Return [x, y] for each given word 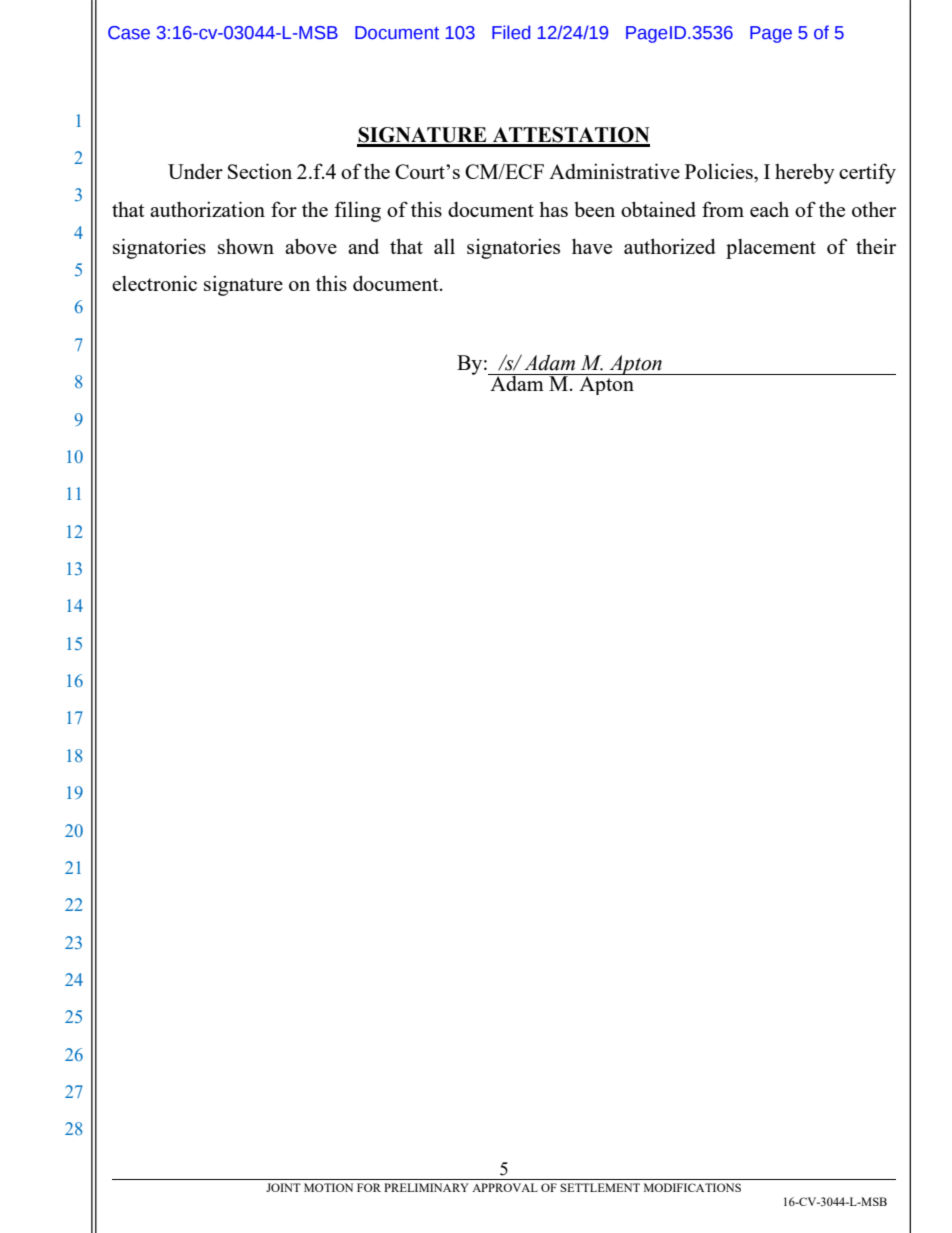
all [444, 246]
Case [129, 33]
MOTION [328, 1187]
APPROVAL [505, 1187]
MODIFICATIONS [692, 1187]
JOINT [283, 1187]
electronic [154, 283]
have [592, 246]
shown [246, 246]
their [876, 246]
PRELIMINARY [426, 1187]
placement [771, 249]
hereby [805, 173]
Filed [511, 32]
